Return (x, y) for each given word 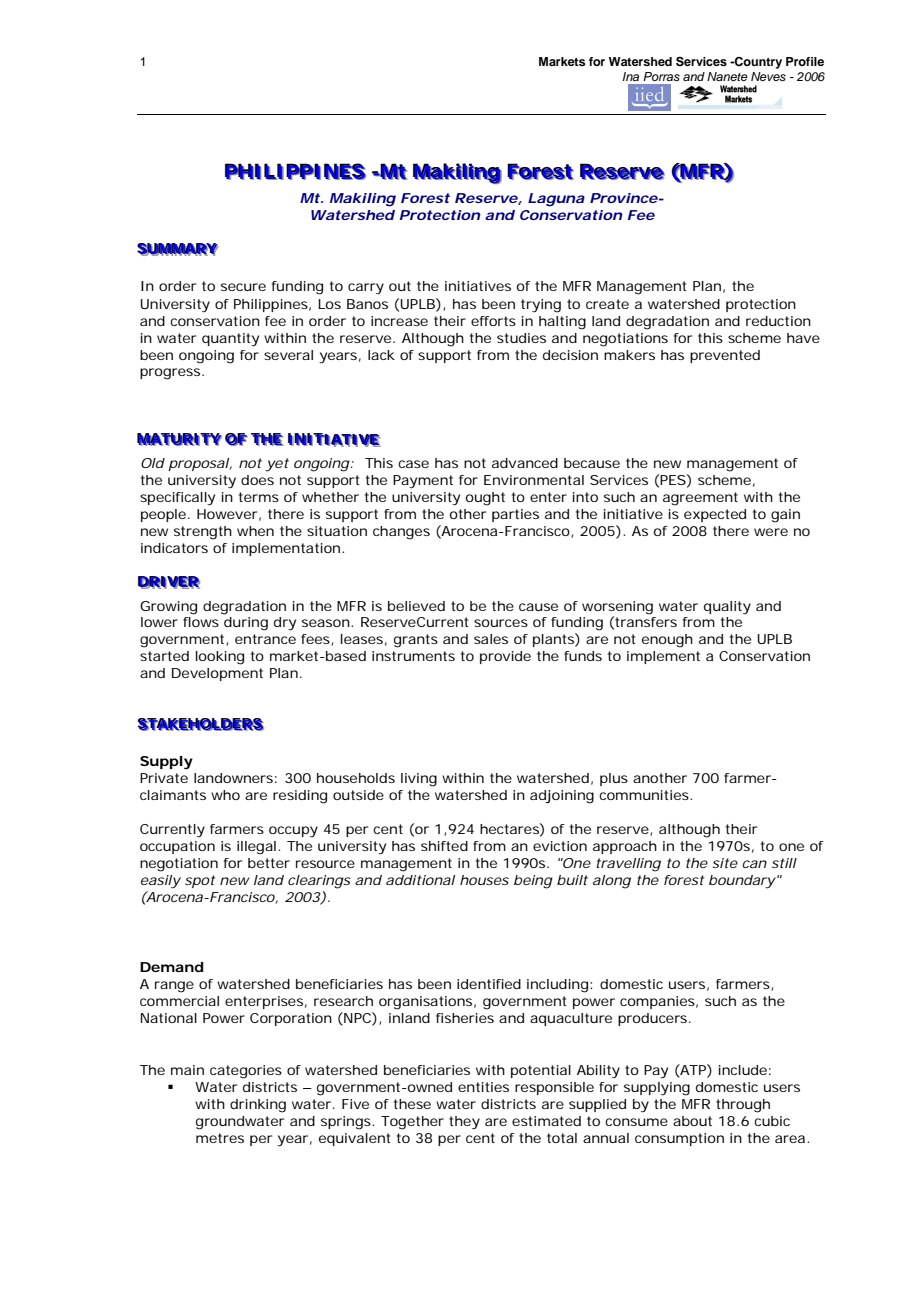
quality (727, 608)
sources (501, 623)
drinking (258, 1106)
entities (483, 1087)
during (246, 624)
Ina (630, 76)
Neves (768, 76)
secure (243, 287)
